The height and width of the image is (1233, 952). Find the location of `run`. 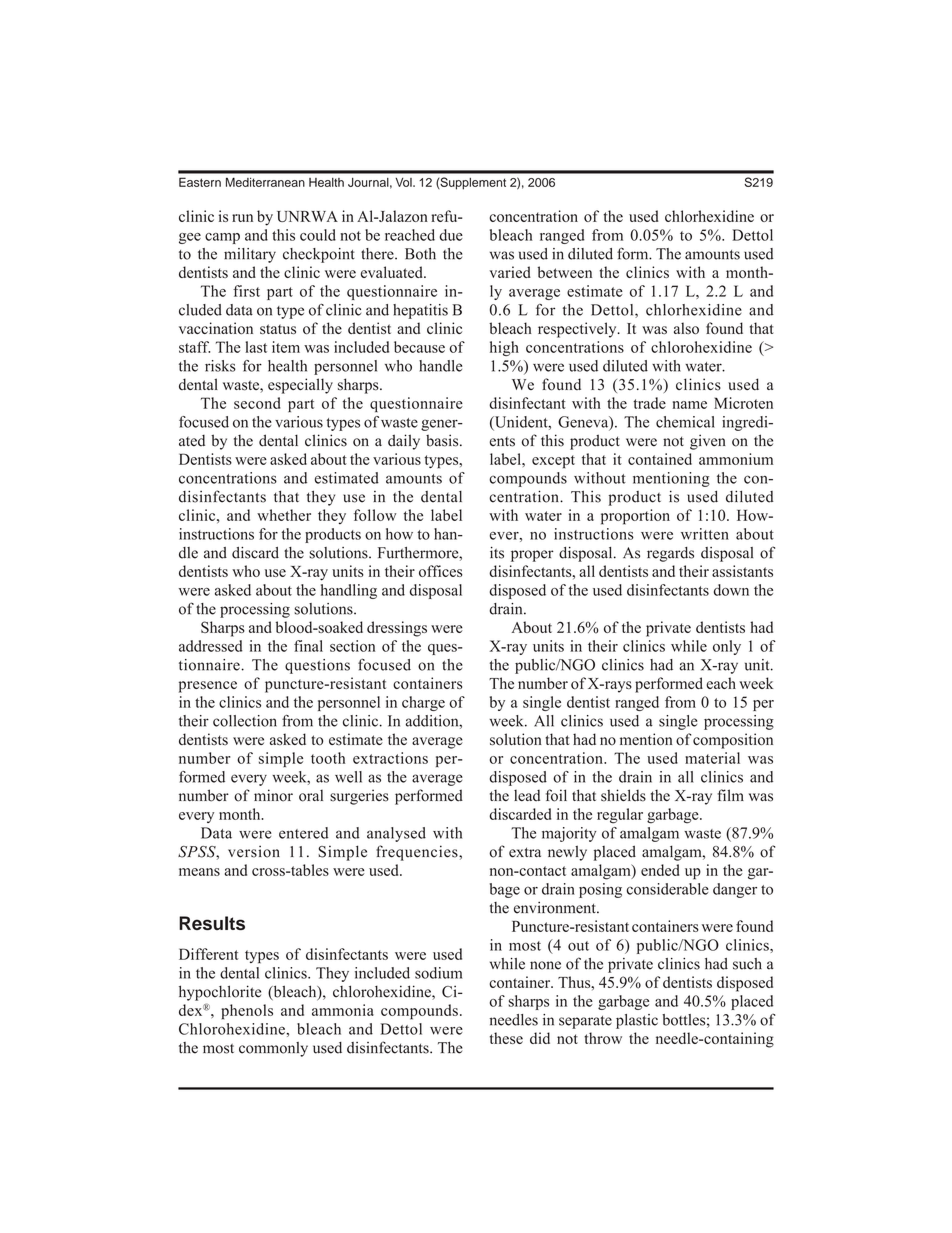

run is located at coordinates (242, 218).
